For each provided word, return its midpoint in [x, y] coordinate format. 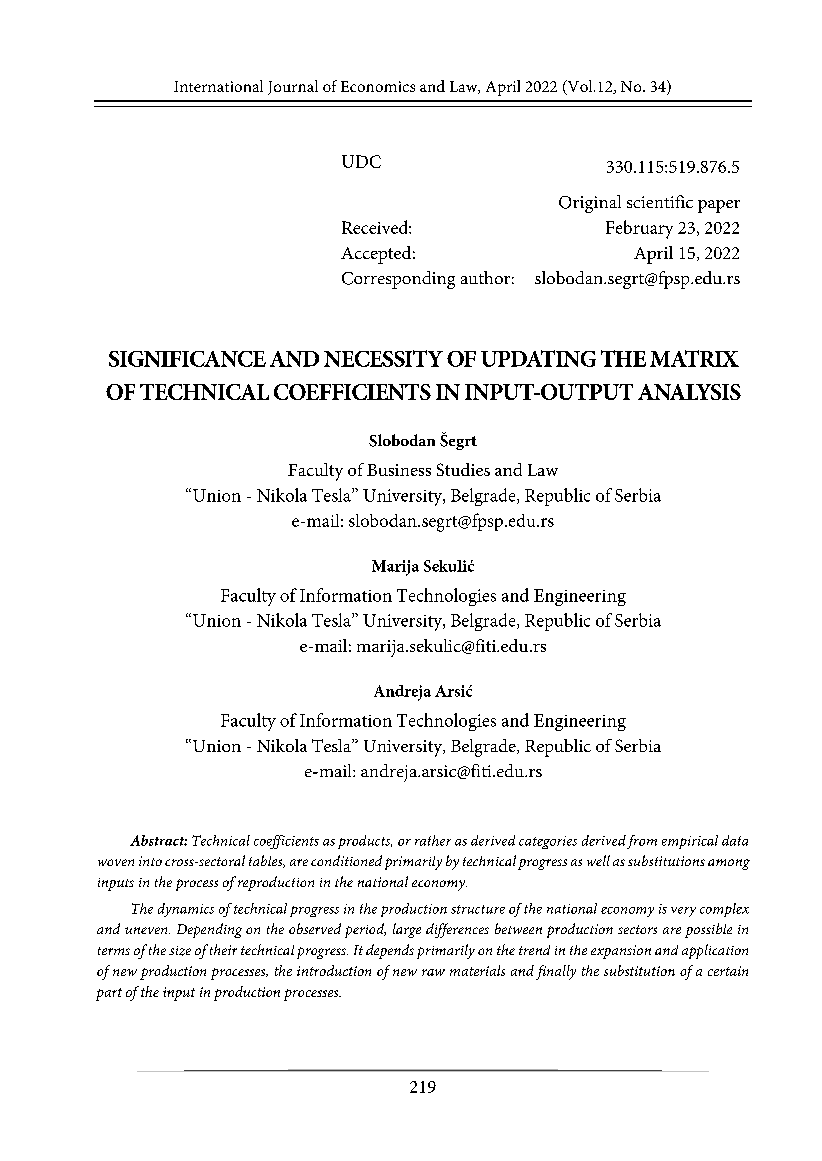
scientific [660, 201]
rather [433, 840]
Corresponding [398, 280]
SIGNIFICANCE [187, 359]
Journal [293, 87]
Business [399, 470]
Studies [463, 469]
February [639, 229]
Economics [378, 86]
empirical [690, 842]
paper [719, 206]
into [150, 861]
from [642, 842]
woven [116, 862]
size [180, 951]
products [365, 842]
